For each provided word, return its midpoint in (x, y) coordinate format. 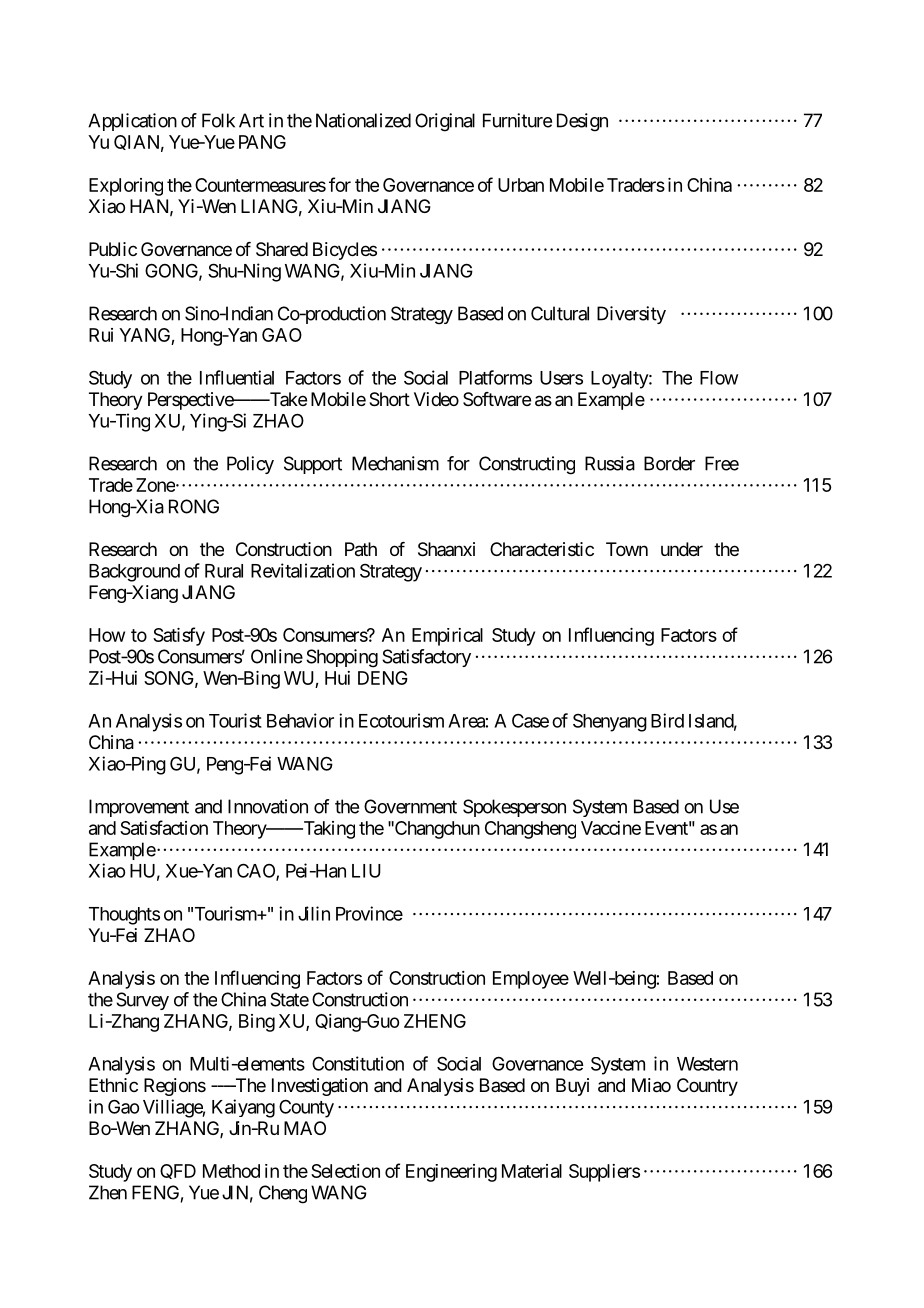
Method (231, 1171)
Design (582, 122)
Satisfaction (164, 827)
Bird (667, 720)
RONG (194, 506)
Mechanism (395, 463)
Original (445, 122)
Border (669, 463)
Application (132, 122)
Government (410, 806)
